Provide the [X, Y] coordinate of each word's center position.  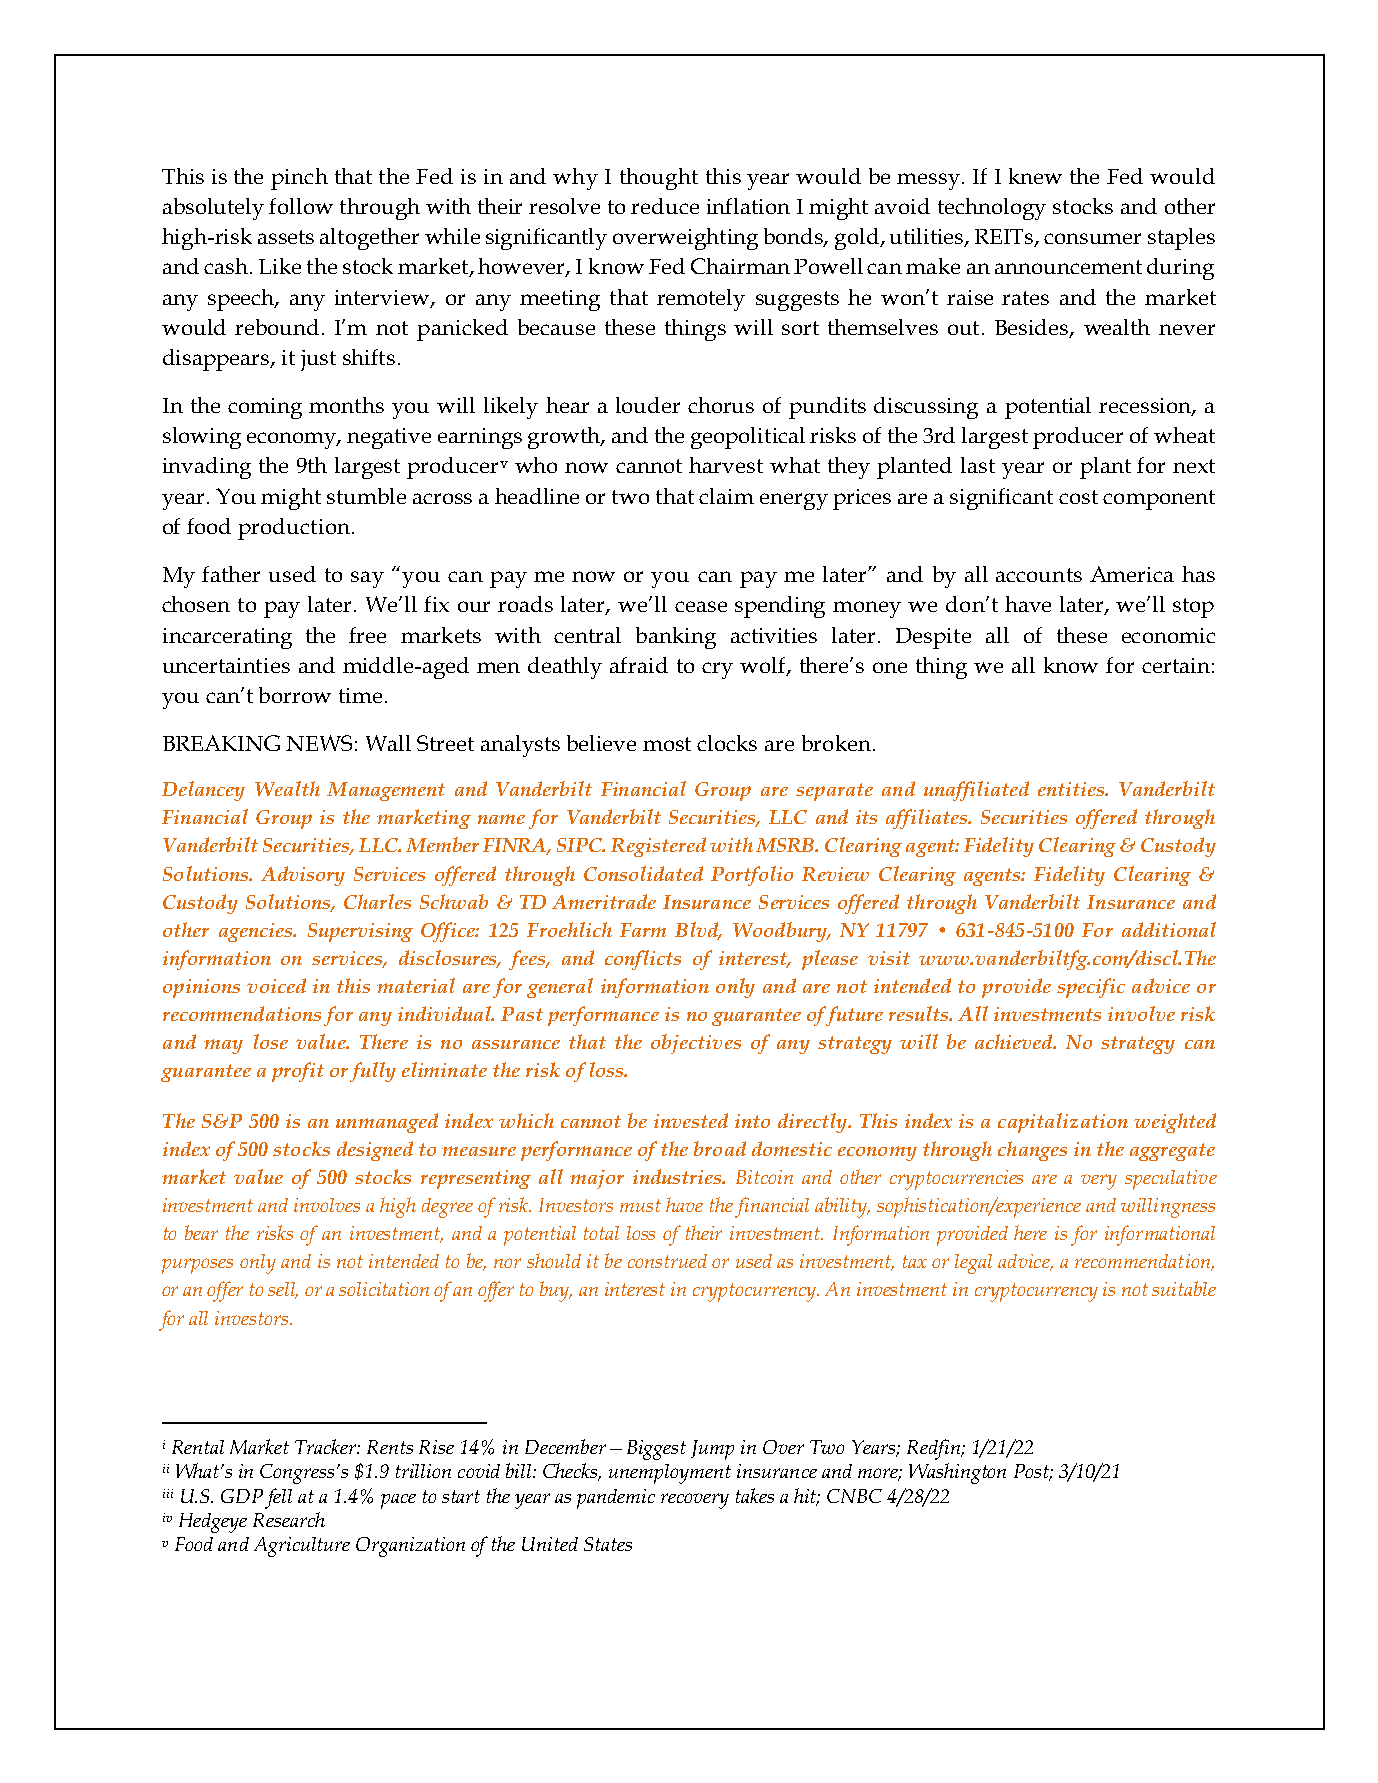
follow [301, 206]
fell [278, 1498]
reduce [665, 206]
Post [1032, 1472]
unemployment [670, 1474]
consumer [1092, 238]
